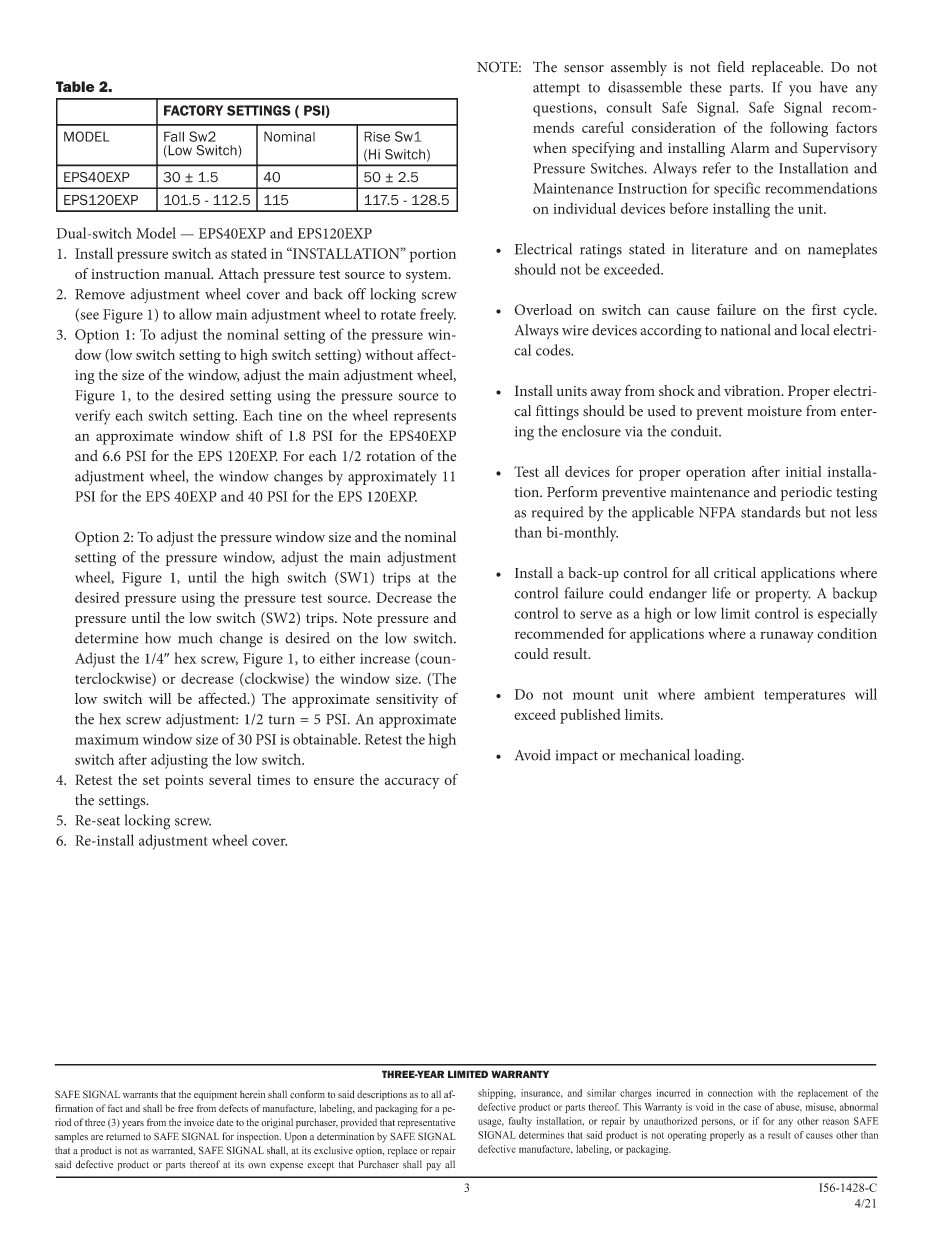 The height and width of the screenshot is (1233, 952). Describe the element at coordinates (412, 783) in the screenshot. I see `accuracy` at that location.
